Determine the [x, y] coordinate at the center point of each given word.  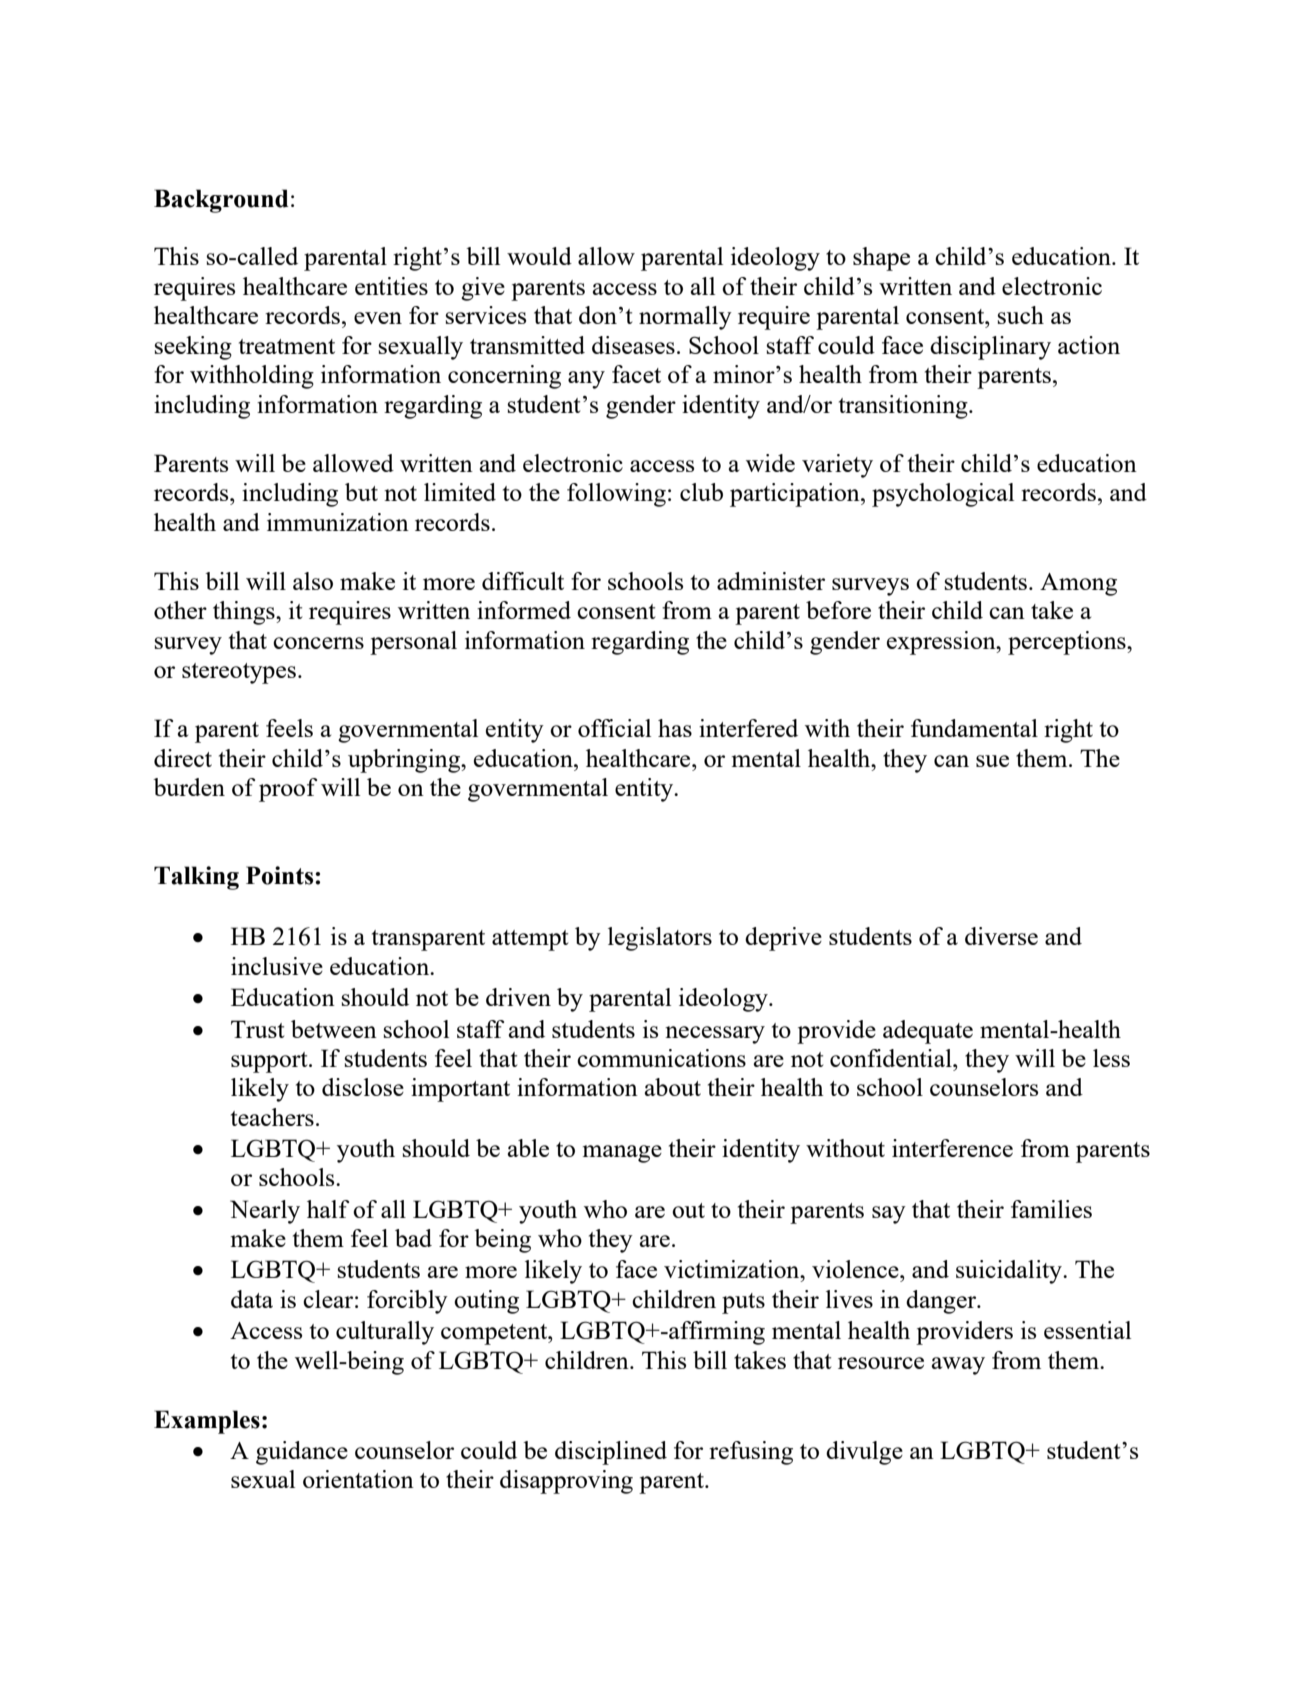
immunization [338, 522]
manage [622, 1154]
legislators [660, 939]
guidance [302, 1453]
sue [992, 761]
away [958, 1366]
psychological [943, 495]
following [616, 495]
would [539, 256]
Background [221, 201]
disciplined [611, 1453]
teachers [272, 1117]
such [1021, 315]
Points [281, 875]
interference [952, 1148]
